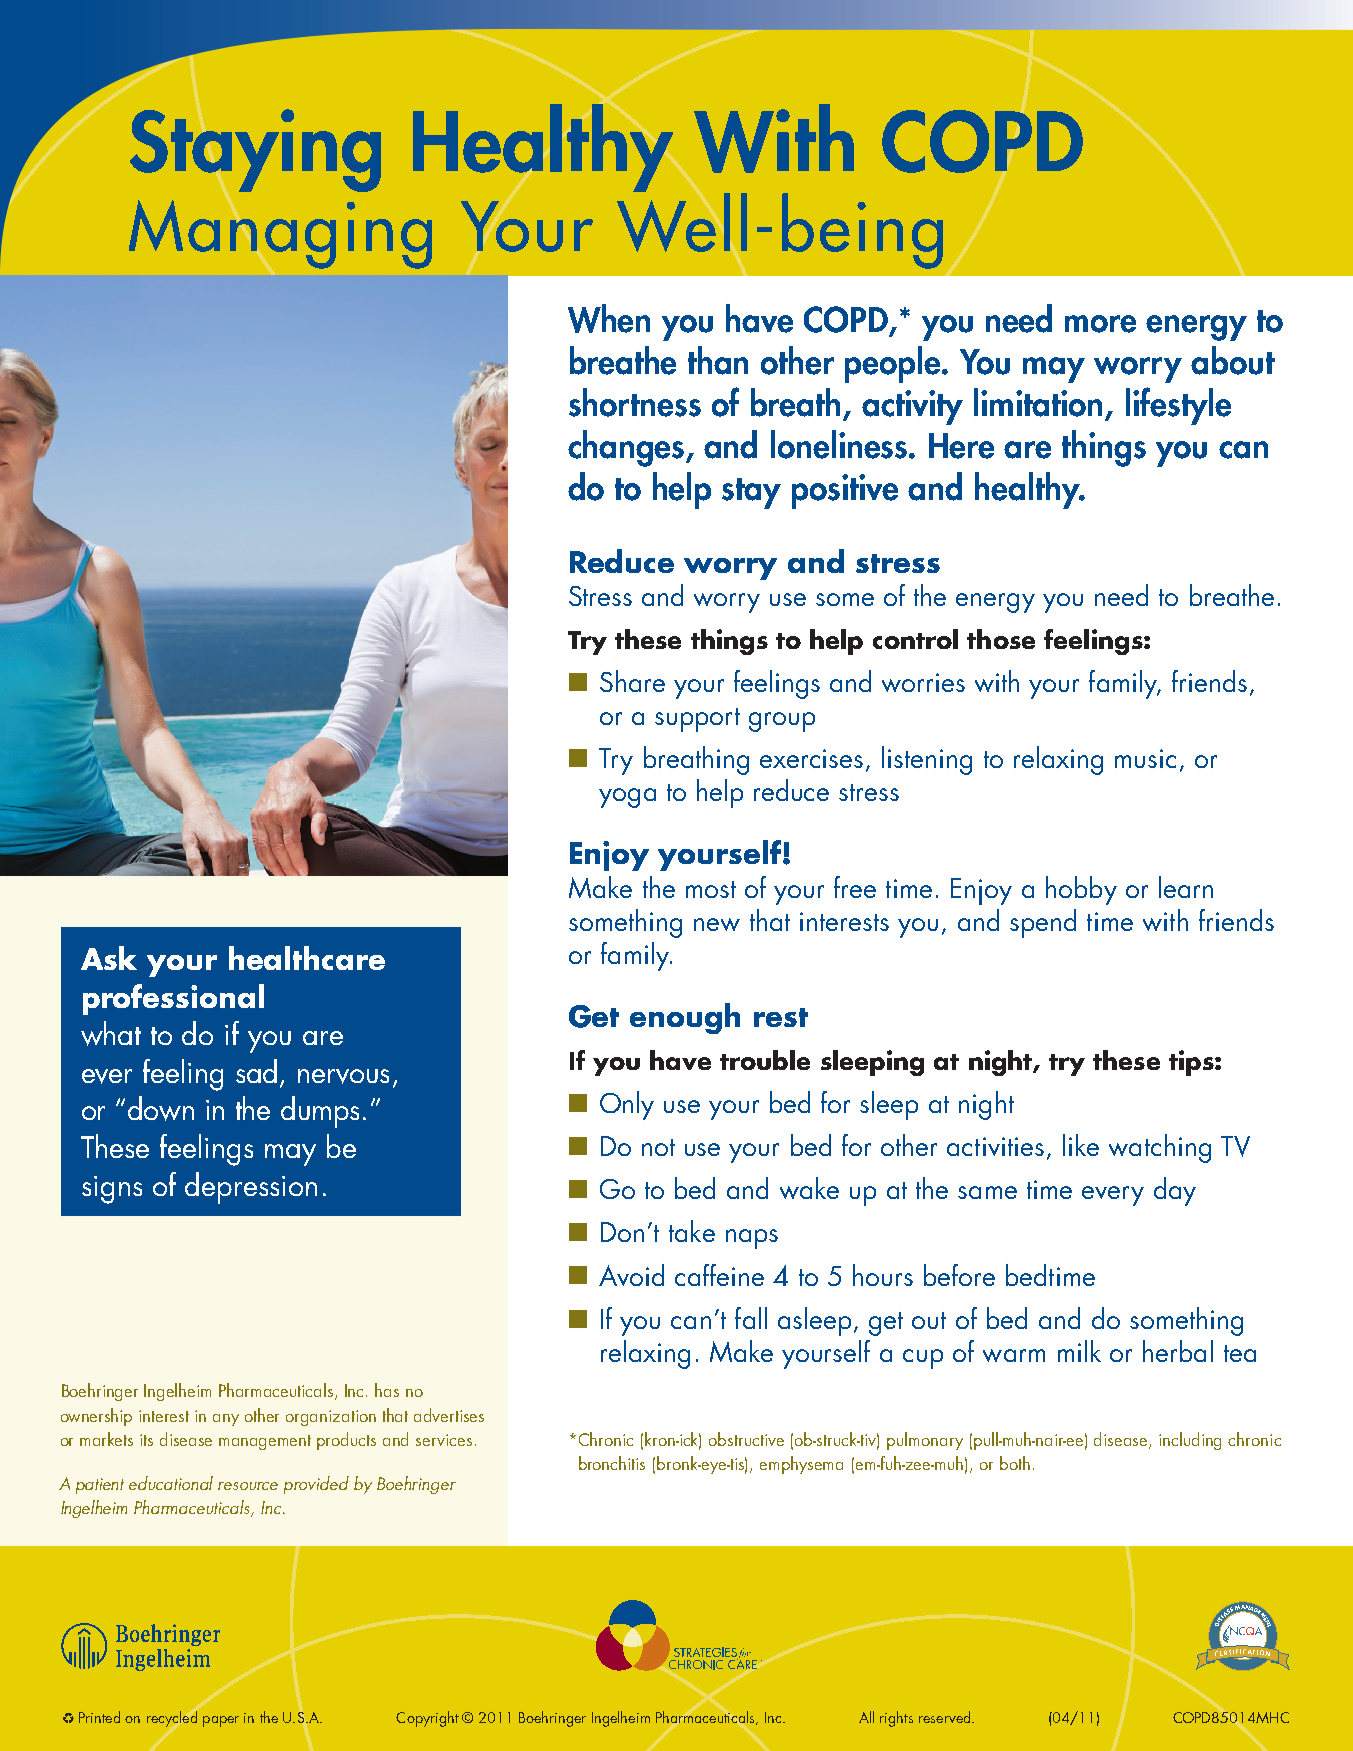 This image has height=1751, width=1353. Describe the element at coordinates (896, 1719) in the image. I see `rights` at that location.
